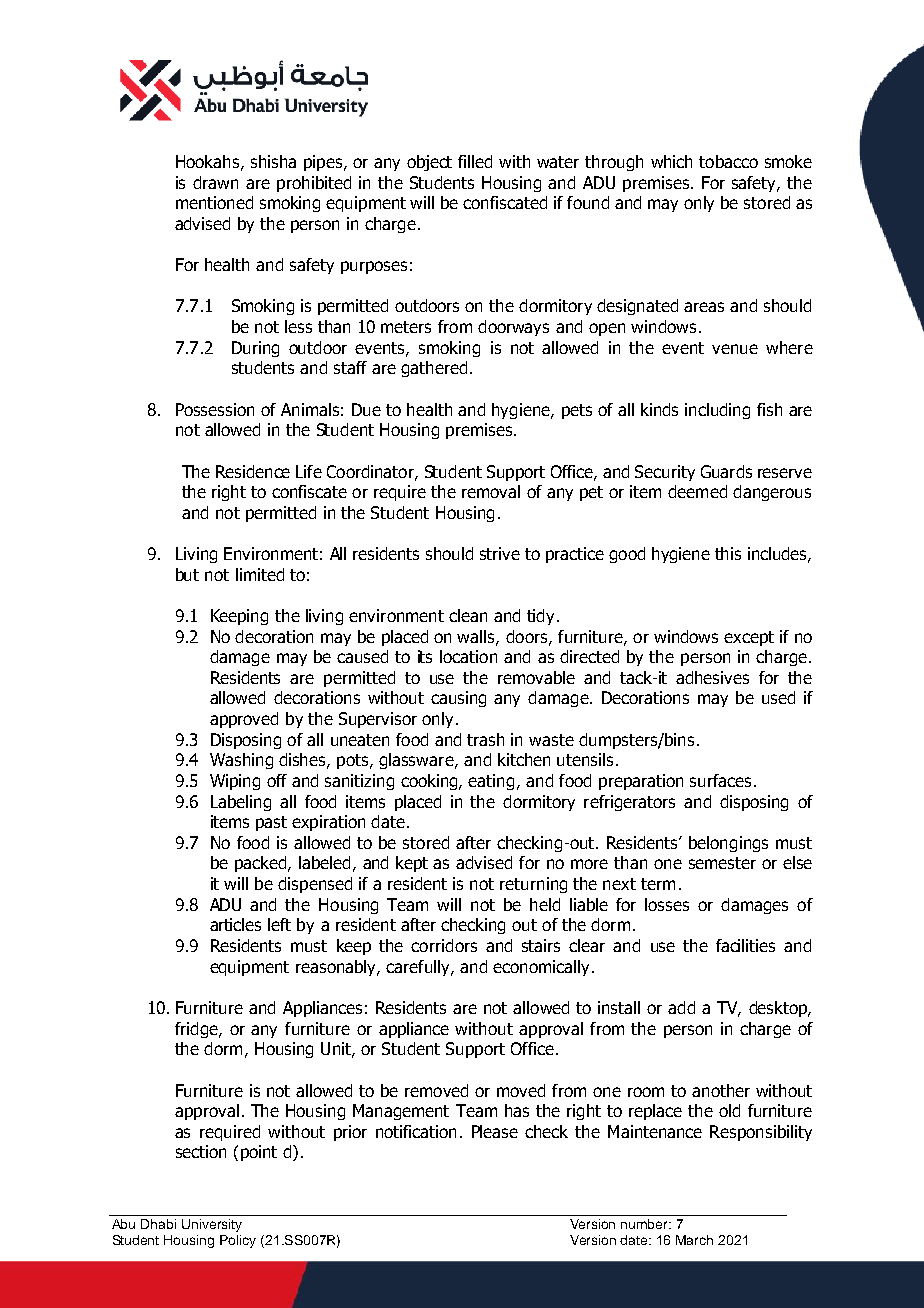  I want to click on Please, so click(495, 1131).
